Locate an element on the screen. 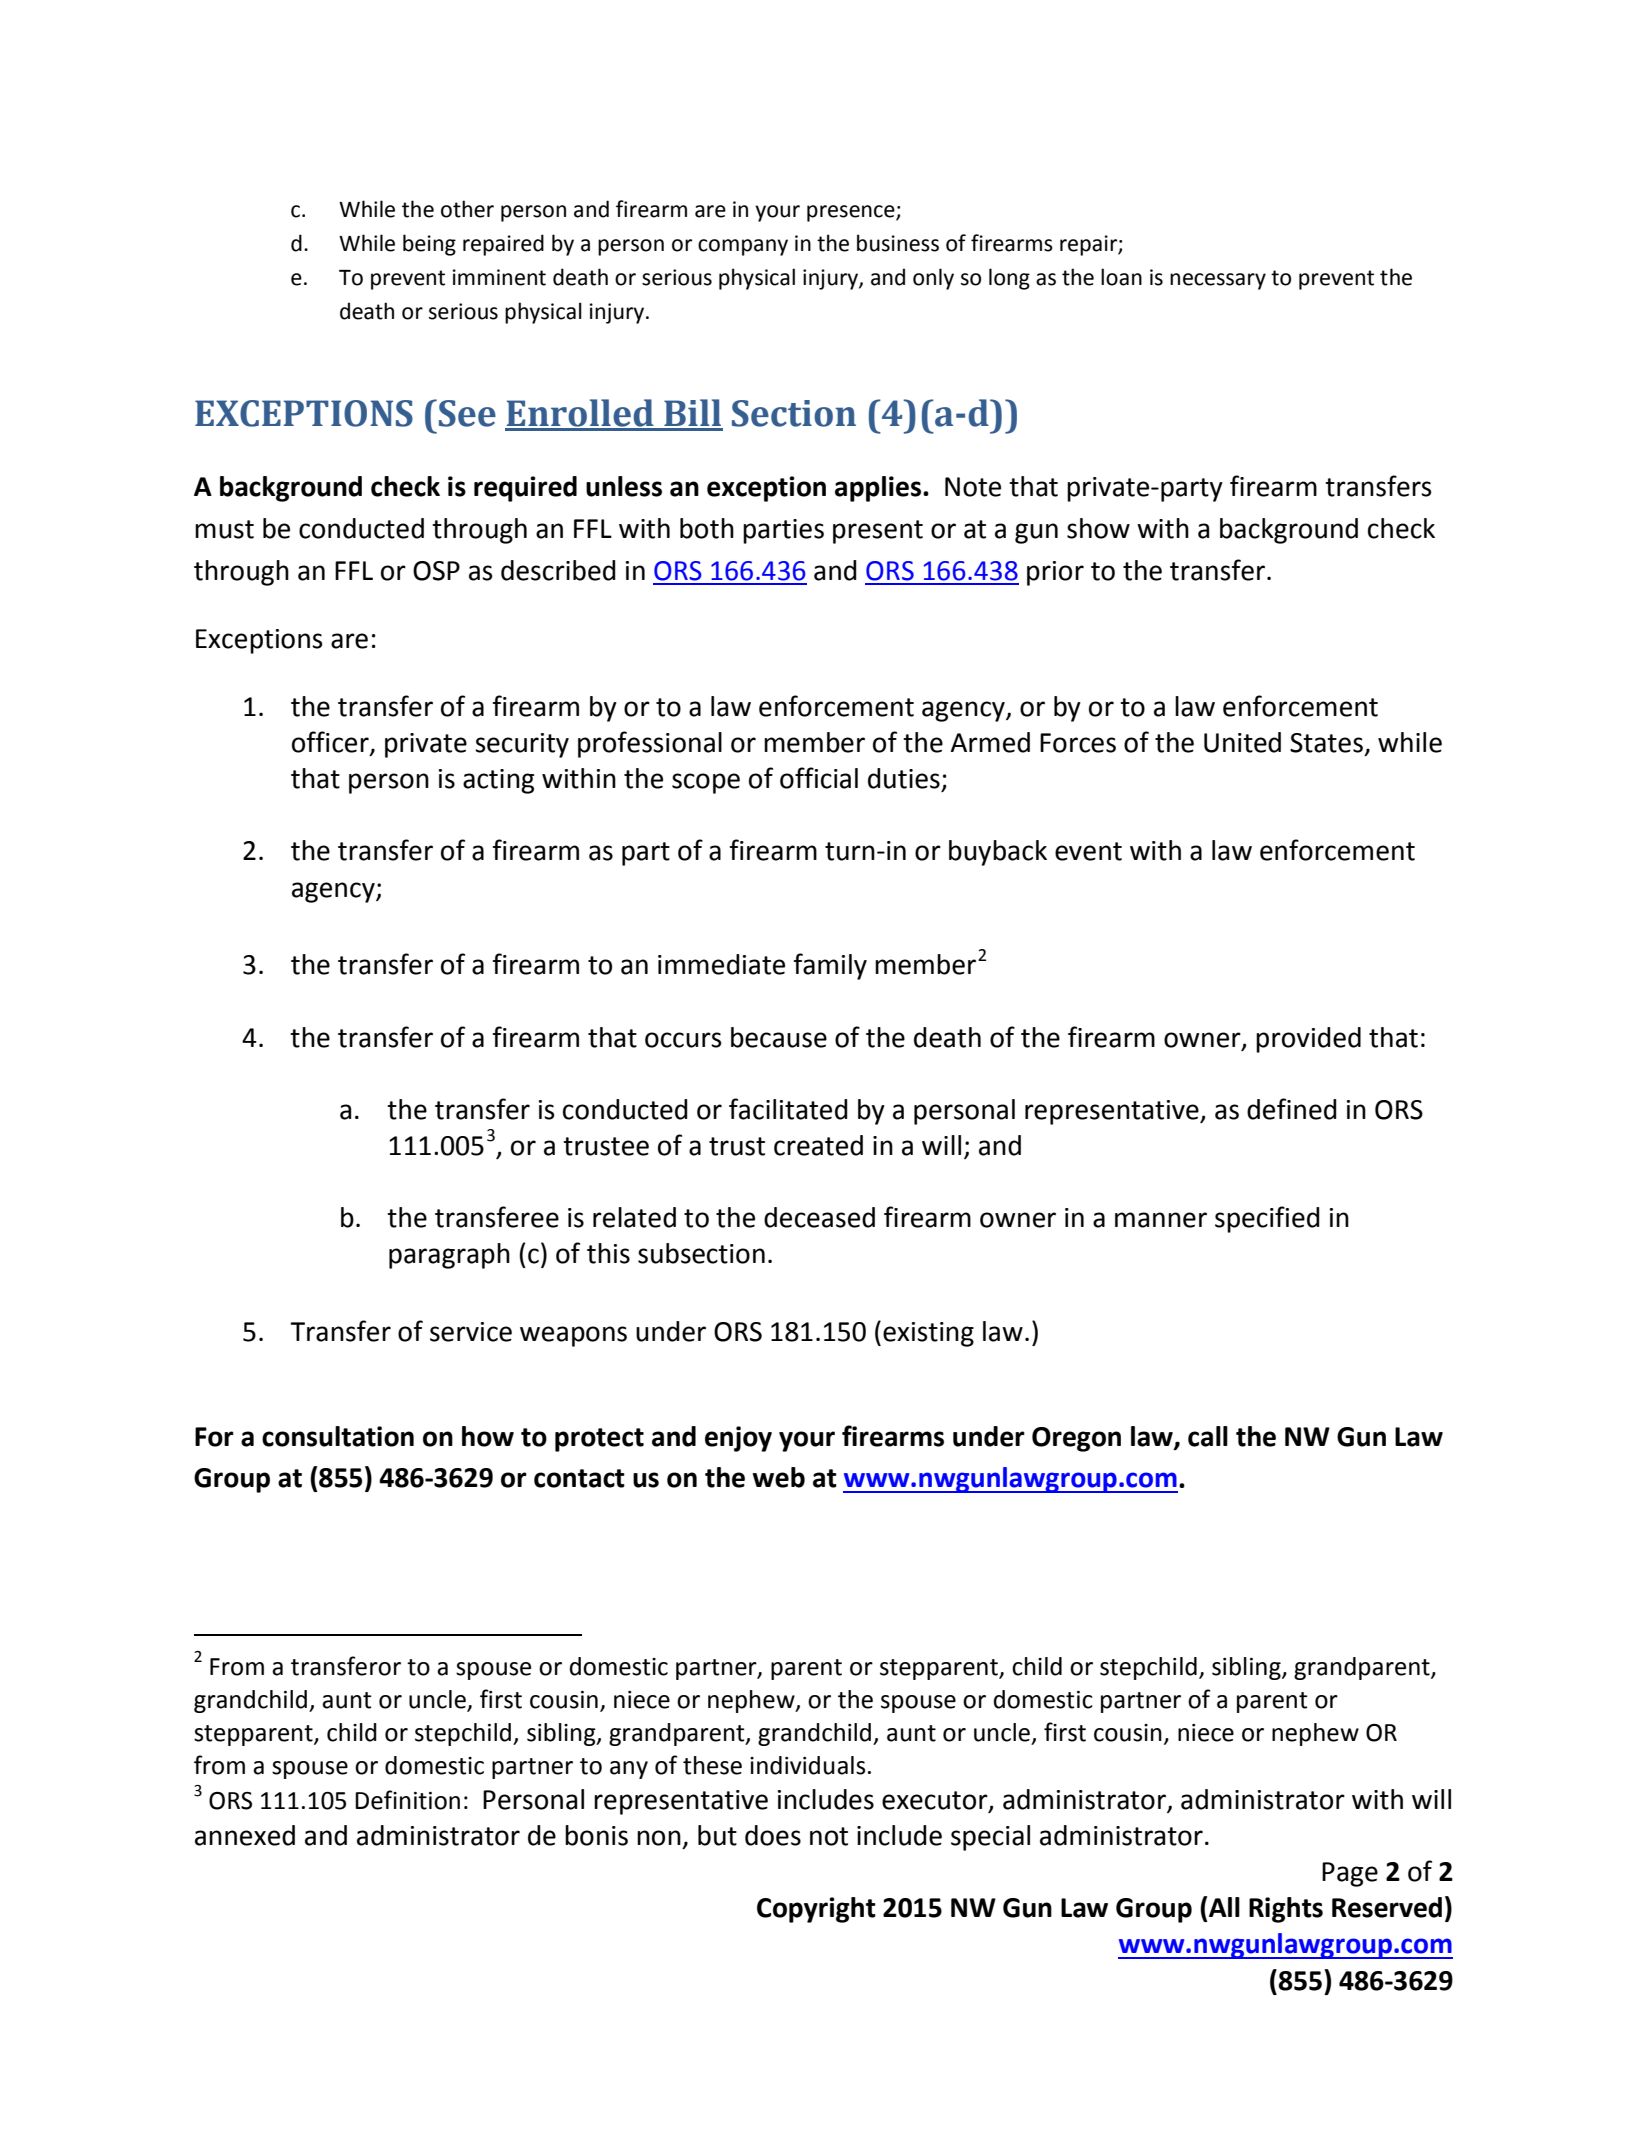 Image resolution: width=1647 pixels, height=2131 pixels. necessary is located at coordinates (1218, 281).
